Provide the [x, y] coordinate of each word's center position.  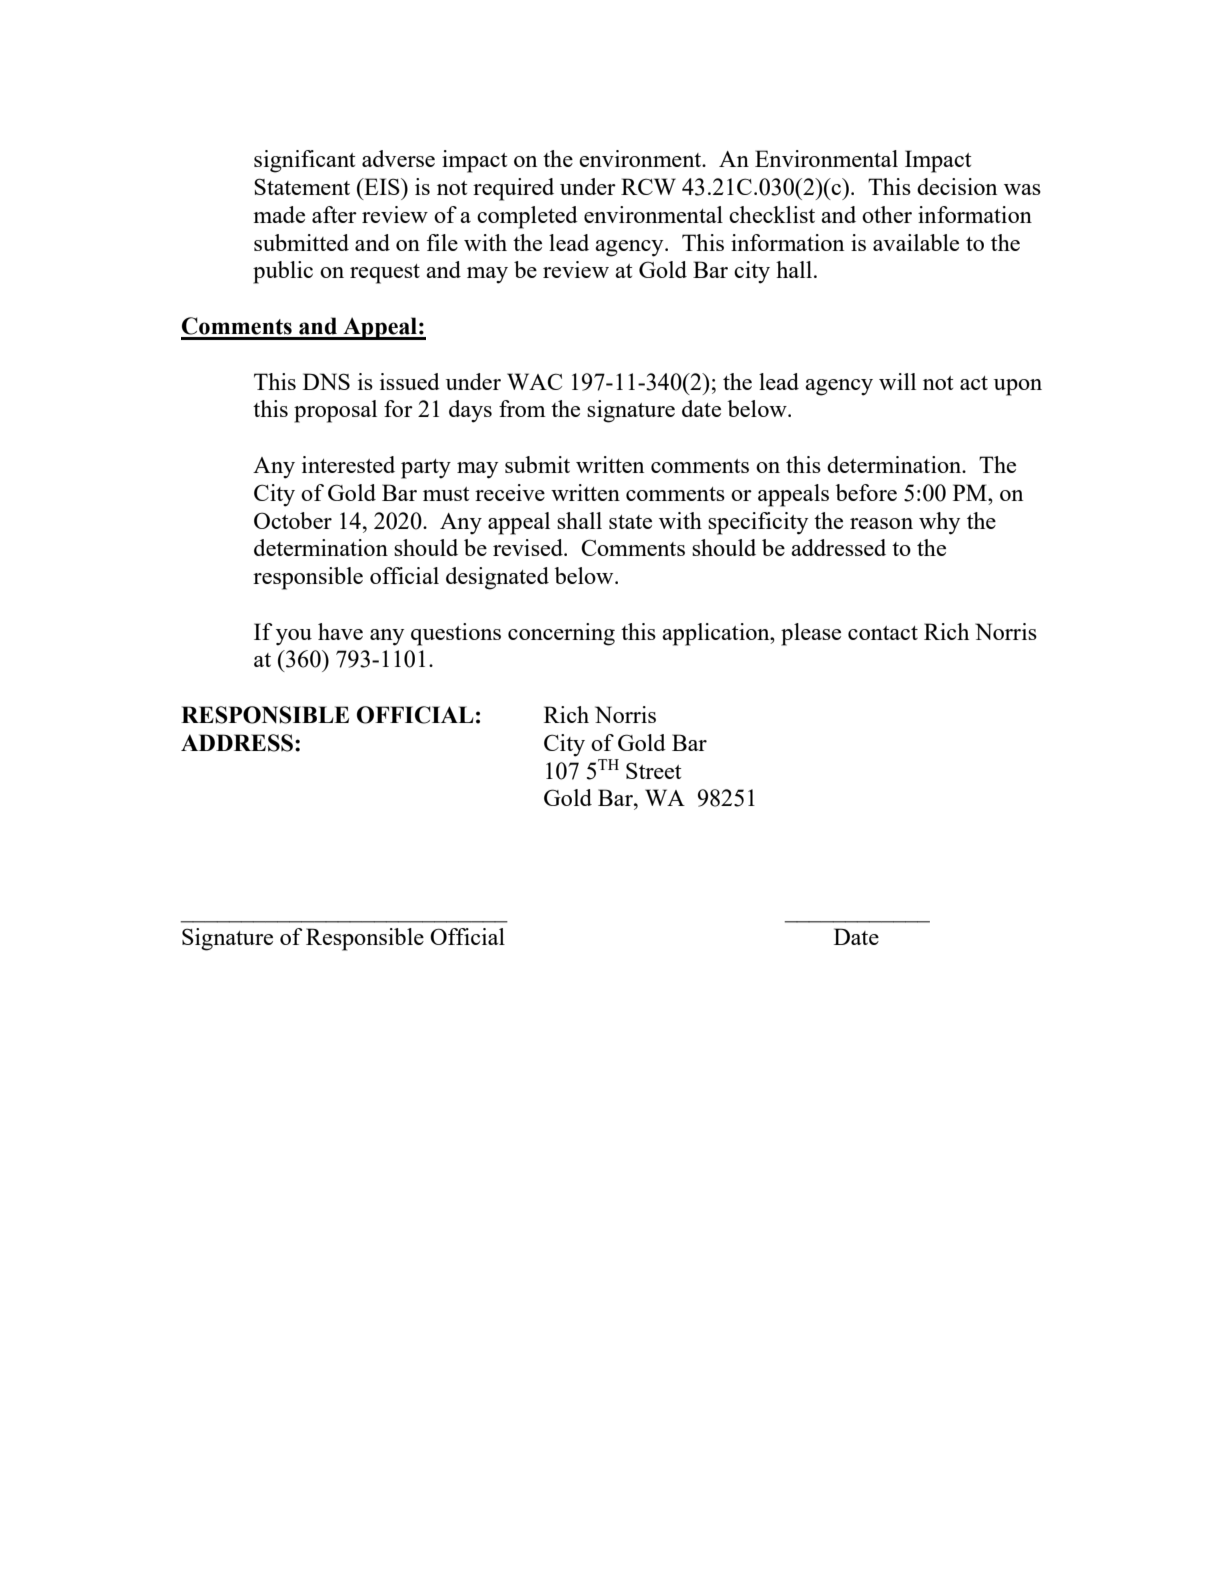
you [294, 637]
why [939, 523]
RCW [648, 186]
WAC [534, 381]
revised [529, 547]
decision [957, 186]
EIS [382, 186]
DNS [326, 381]
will [897, 381]
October [293, 520]
